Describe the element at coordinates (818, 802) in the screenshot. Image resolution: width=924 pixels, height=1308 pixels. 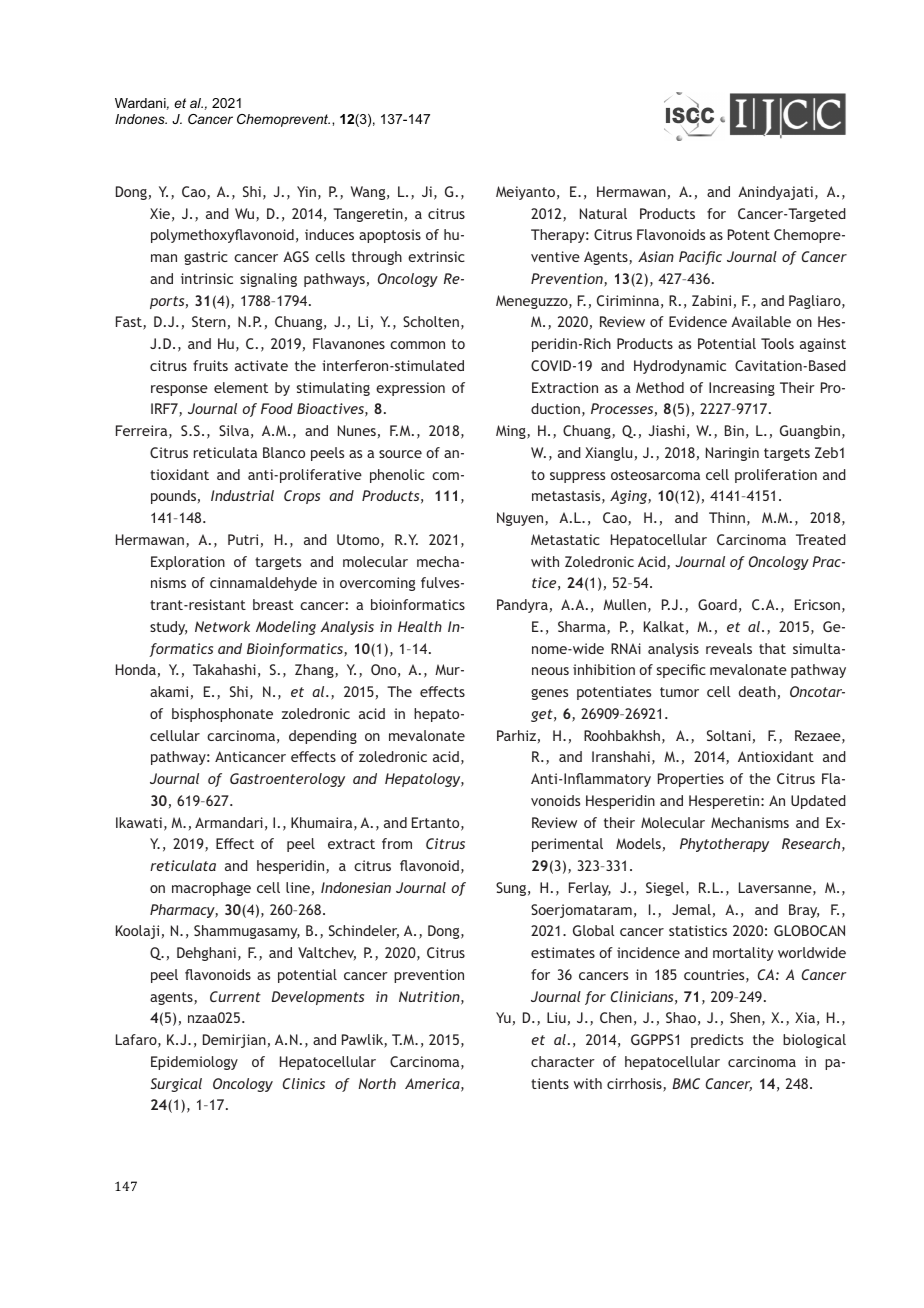
I see `Updated` at that location.
